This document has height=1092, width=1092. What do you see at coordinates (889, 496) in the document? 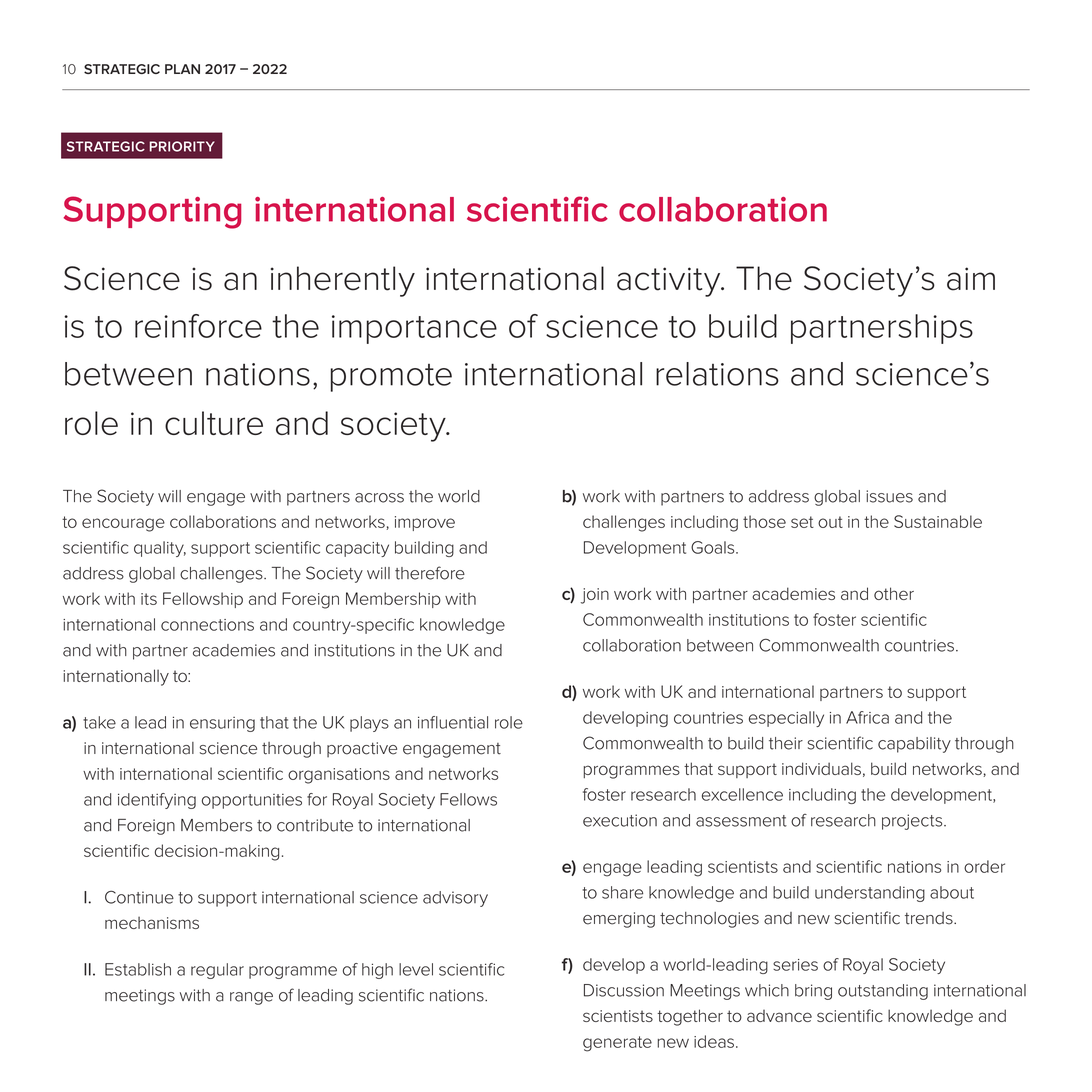
I see `issues` at bounding box center [889, 496].
